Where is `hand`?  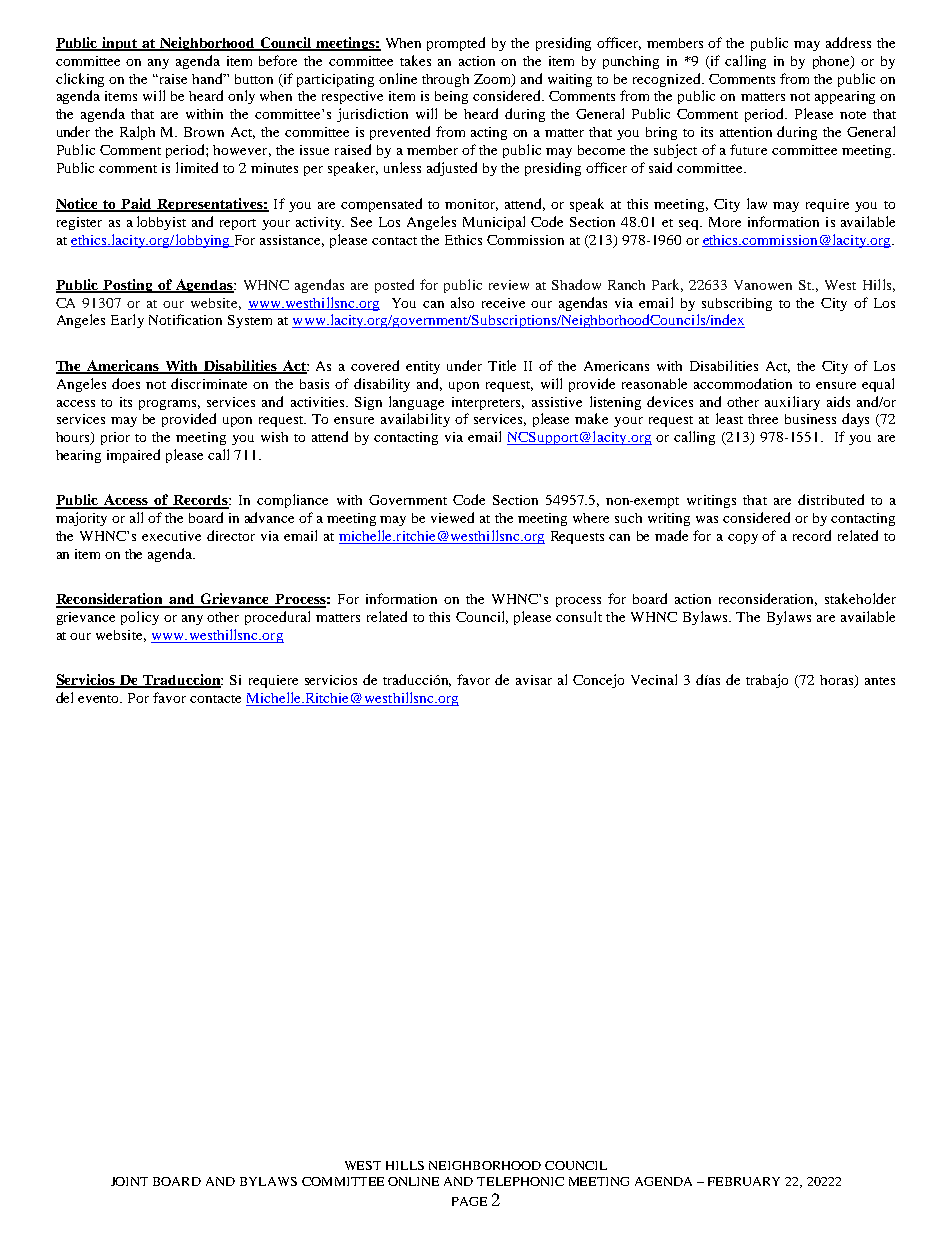 hand is located at coordinates (208, 78).
